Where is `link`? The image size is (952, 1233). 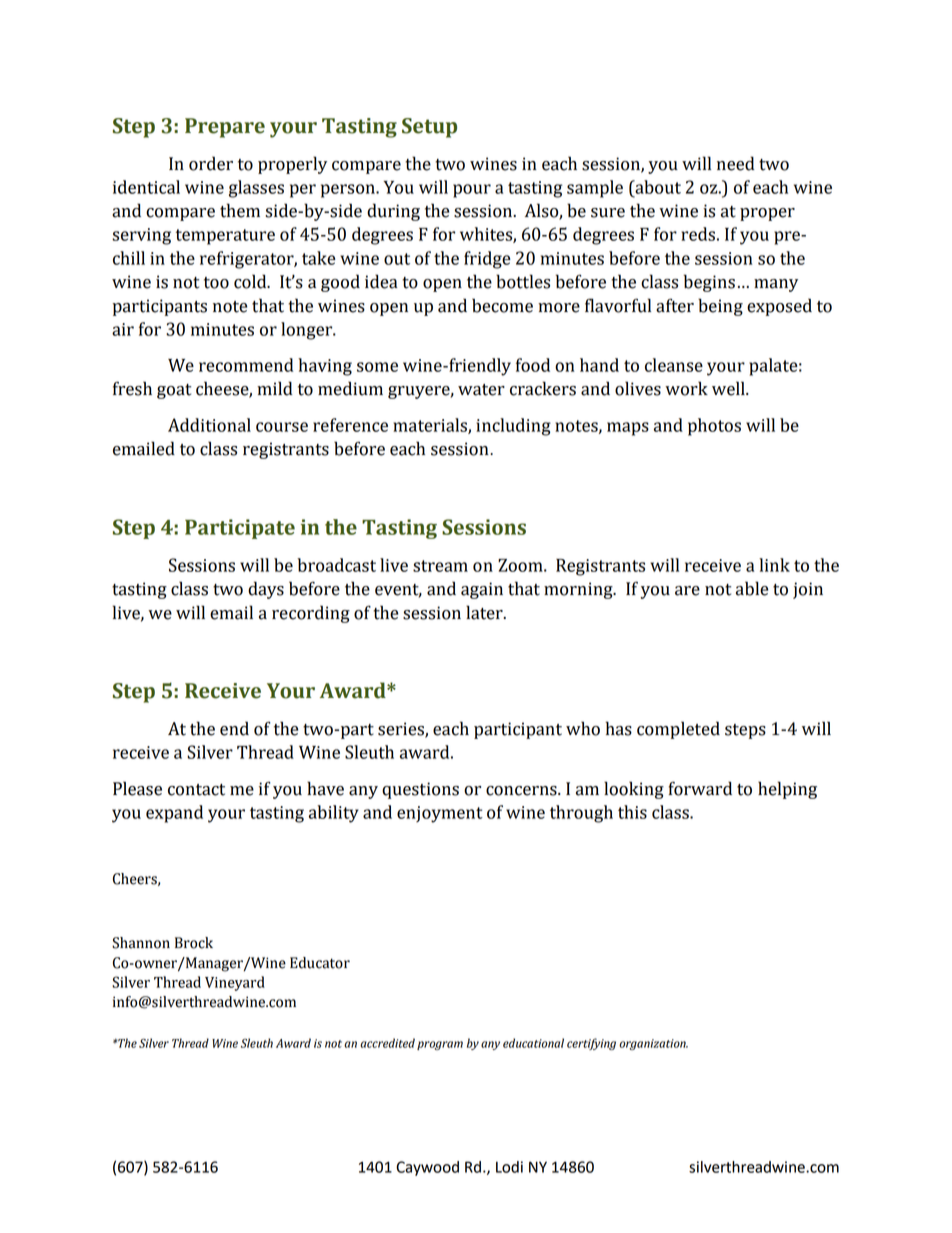
link is located at coordinates (774, 565).
